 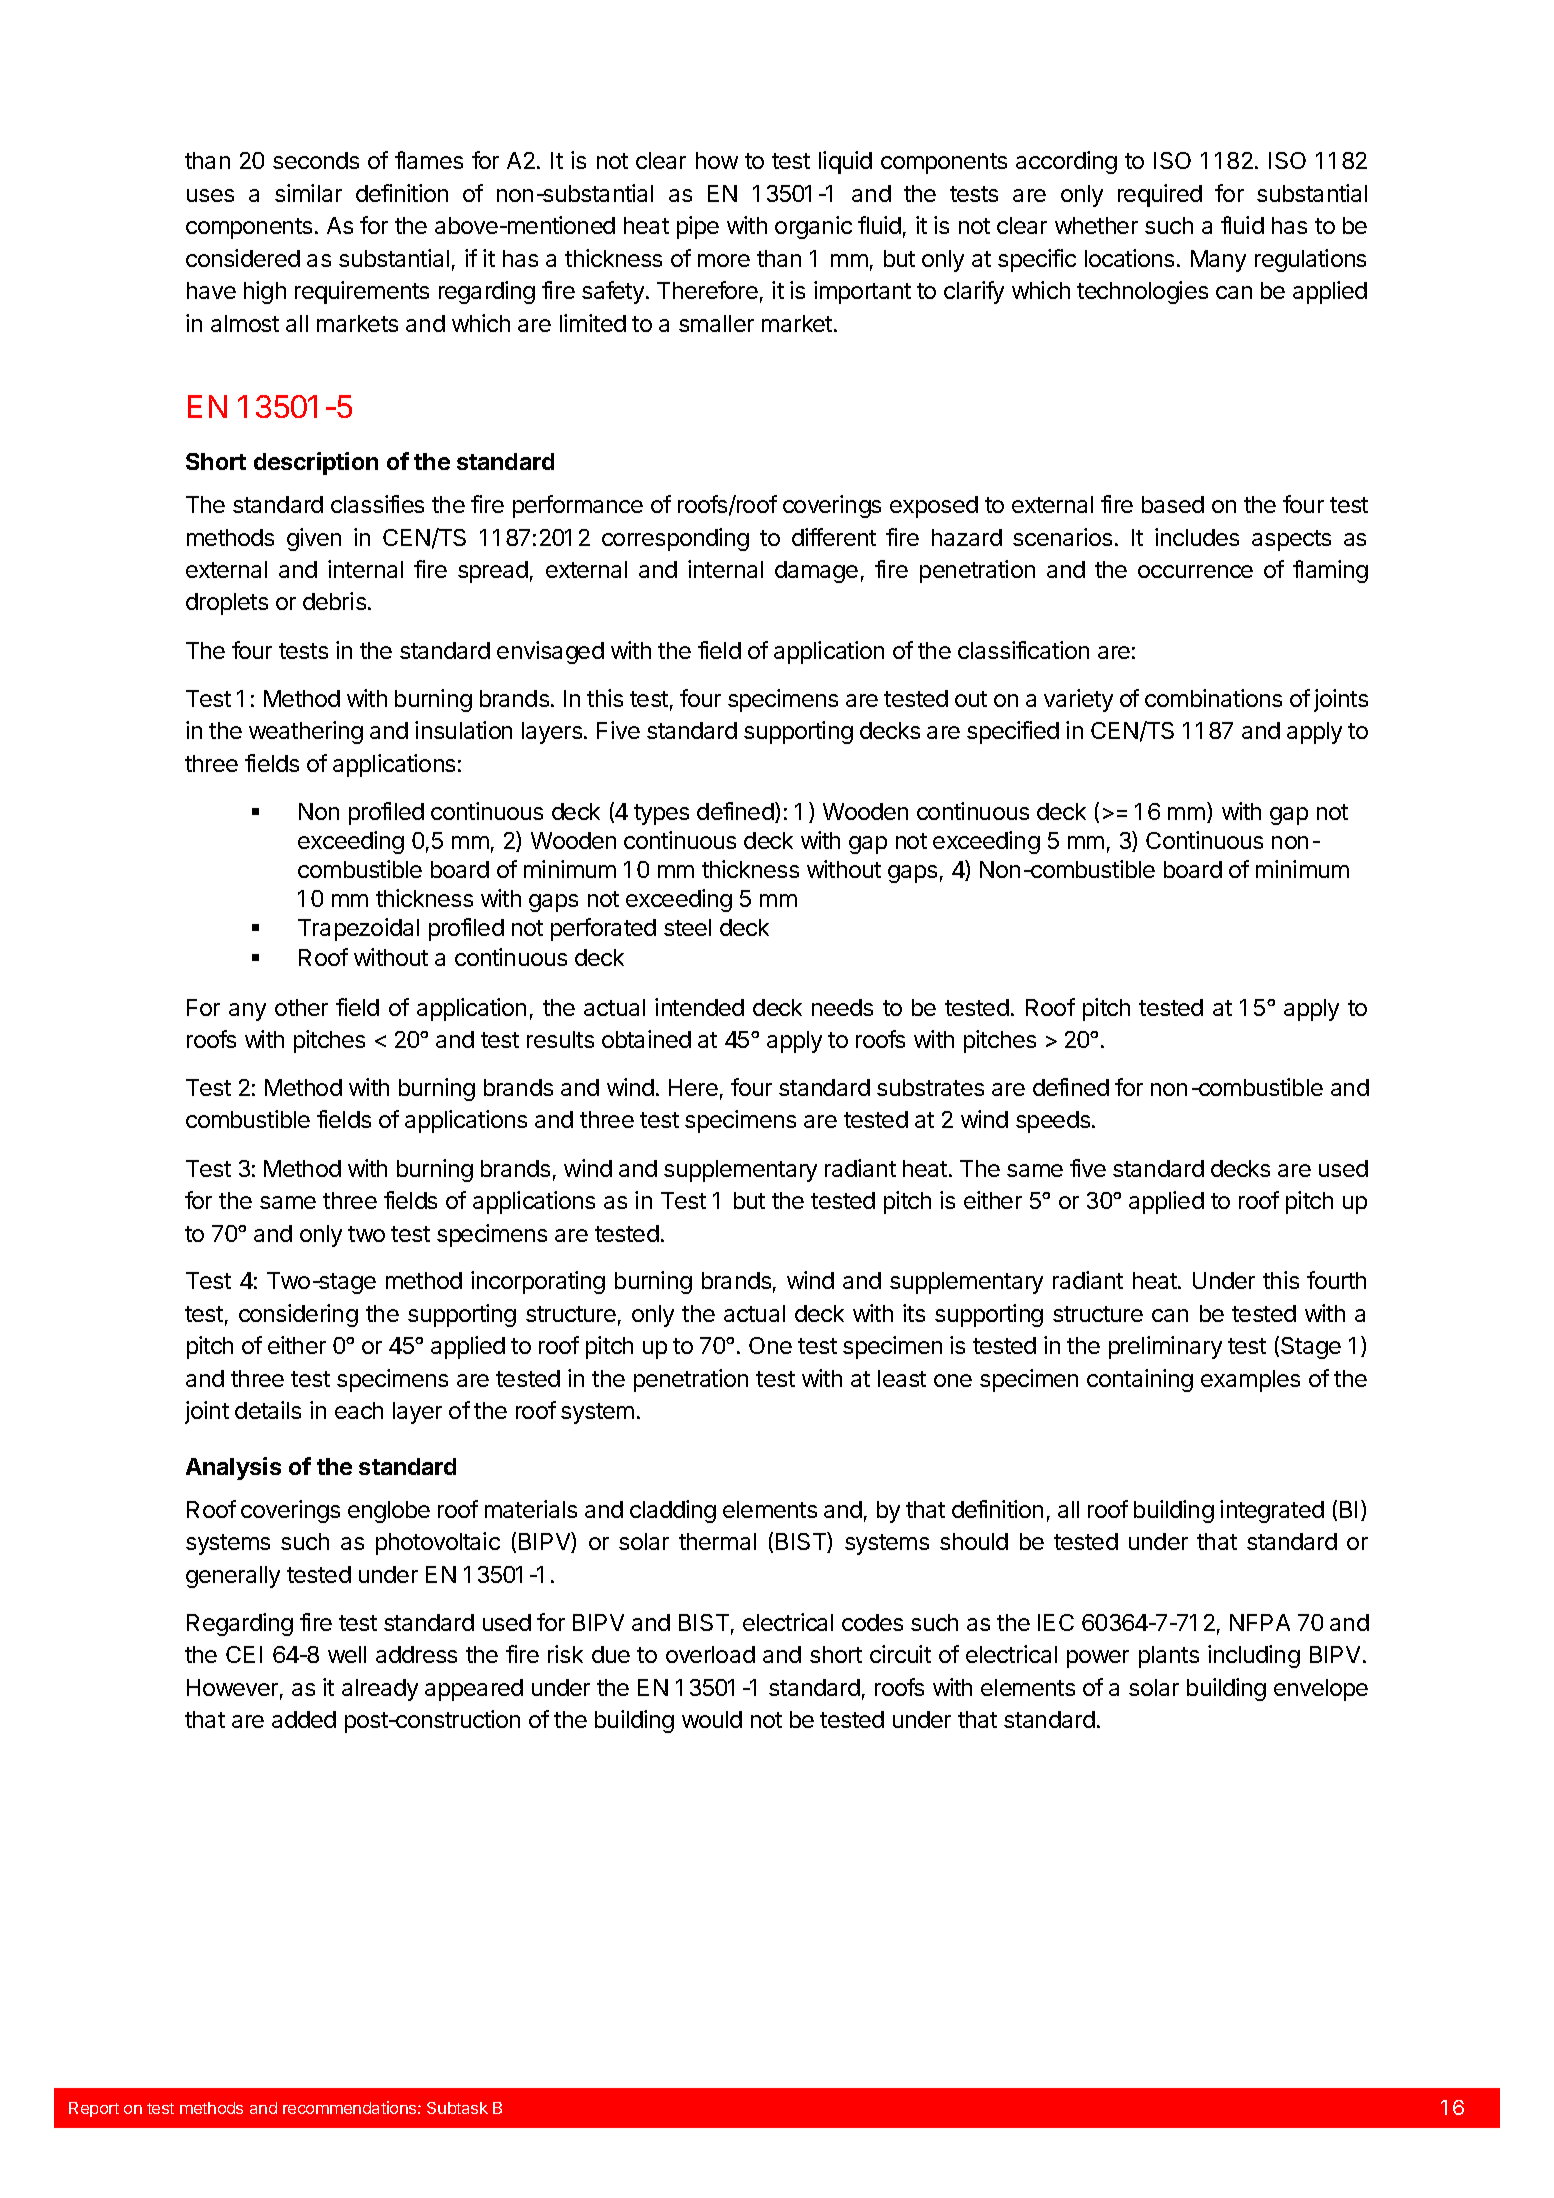 What do you see at coordinates (698, 227) in the image?
I see `pipe` at bounding box center [698, 227].
